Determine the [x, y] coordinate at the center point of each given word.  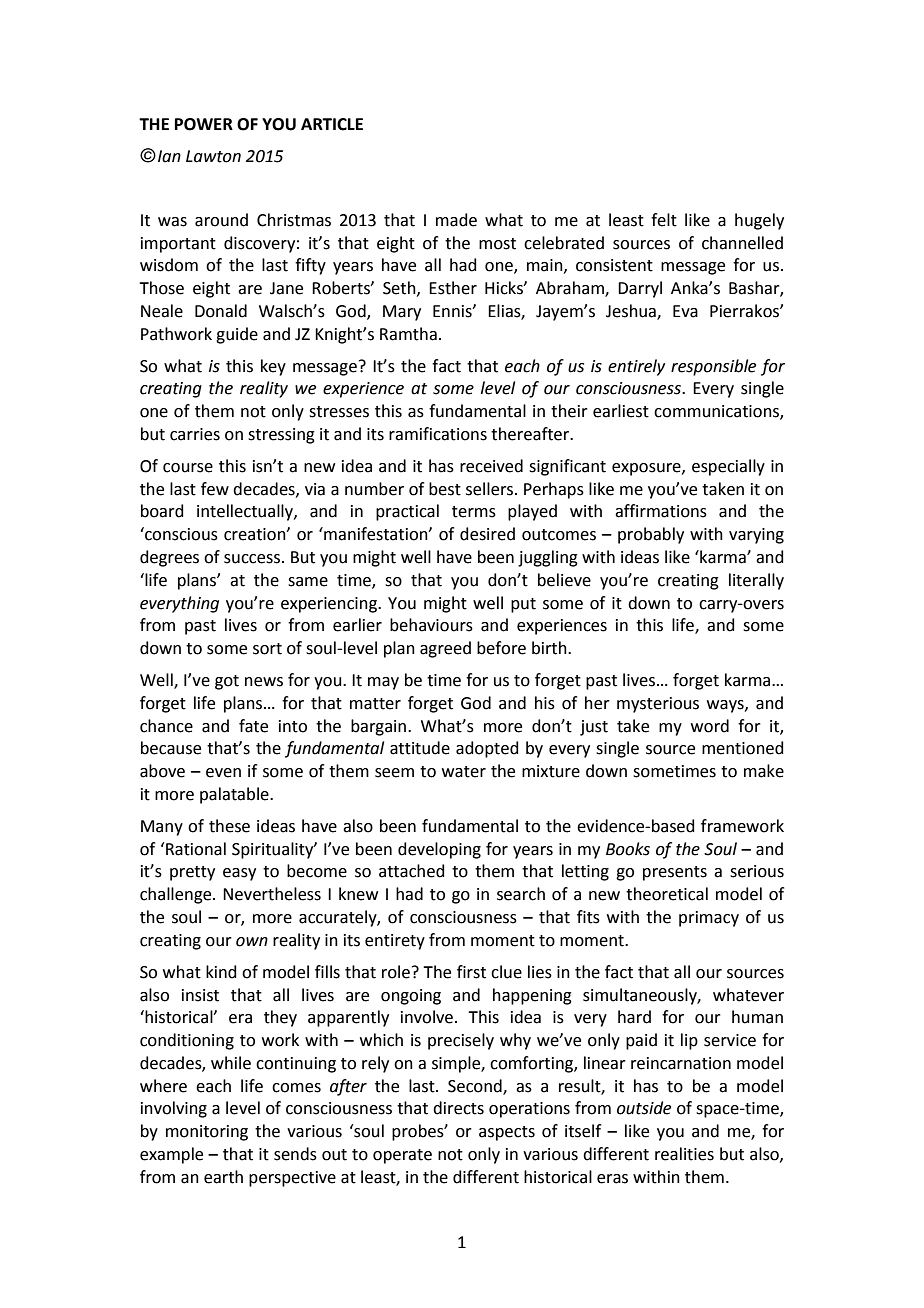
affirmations [661, 511]
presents [675, 873]
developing [439, 850]
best [445, 489]
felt [664, 220]
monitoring [207, 1133]
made [456, 220]
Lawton [213, 156]
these [229, 826]
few [215, 489]
